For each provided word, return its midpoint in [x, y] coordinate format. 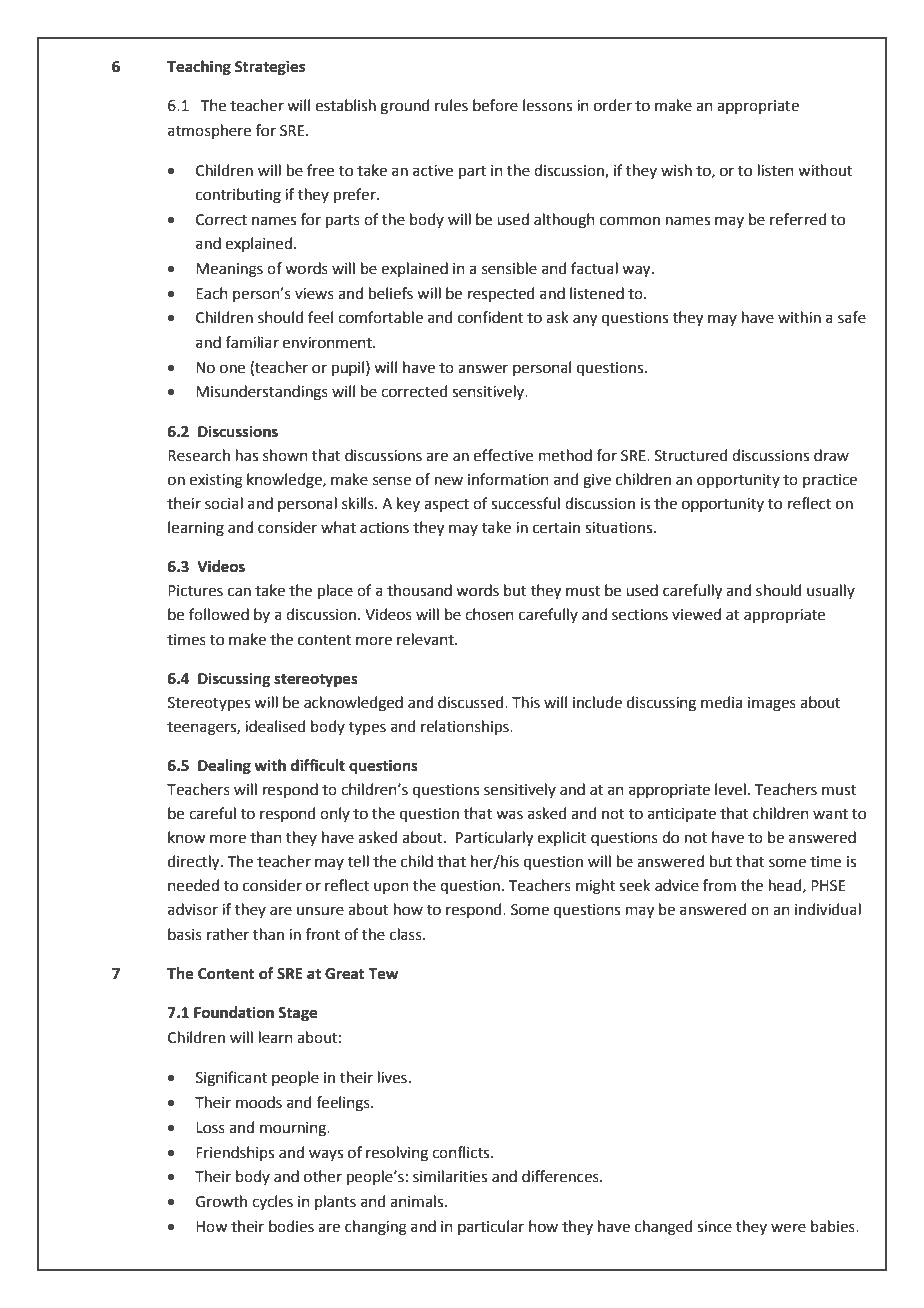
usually [831, 591]
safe [852, 317]
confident [491, 317]
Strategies [270, 68]
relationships [466, 727]
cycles [272, 1202]
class [407, 934]
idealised [275, 726]
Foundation [234, 1012]
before [495, 105]
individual [828, 909]
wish [676, 170]
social [224, 503]
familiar [252, 342]
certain [556, 528]
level [730, 789]
